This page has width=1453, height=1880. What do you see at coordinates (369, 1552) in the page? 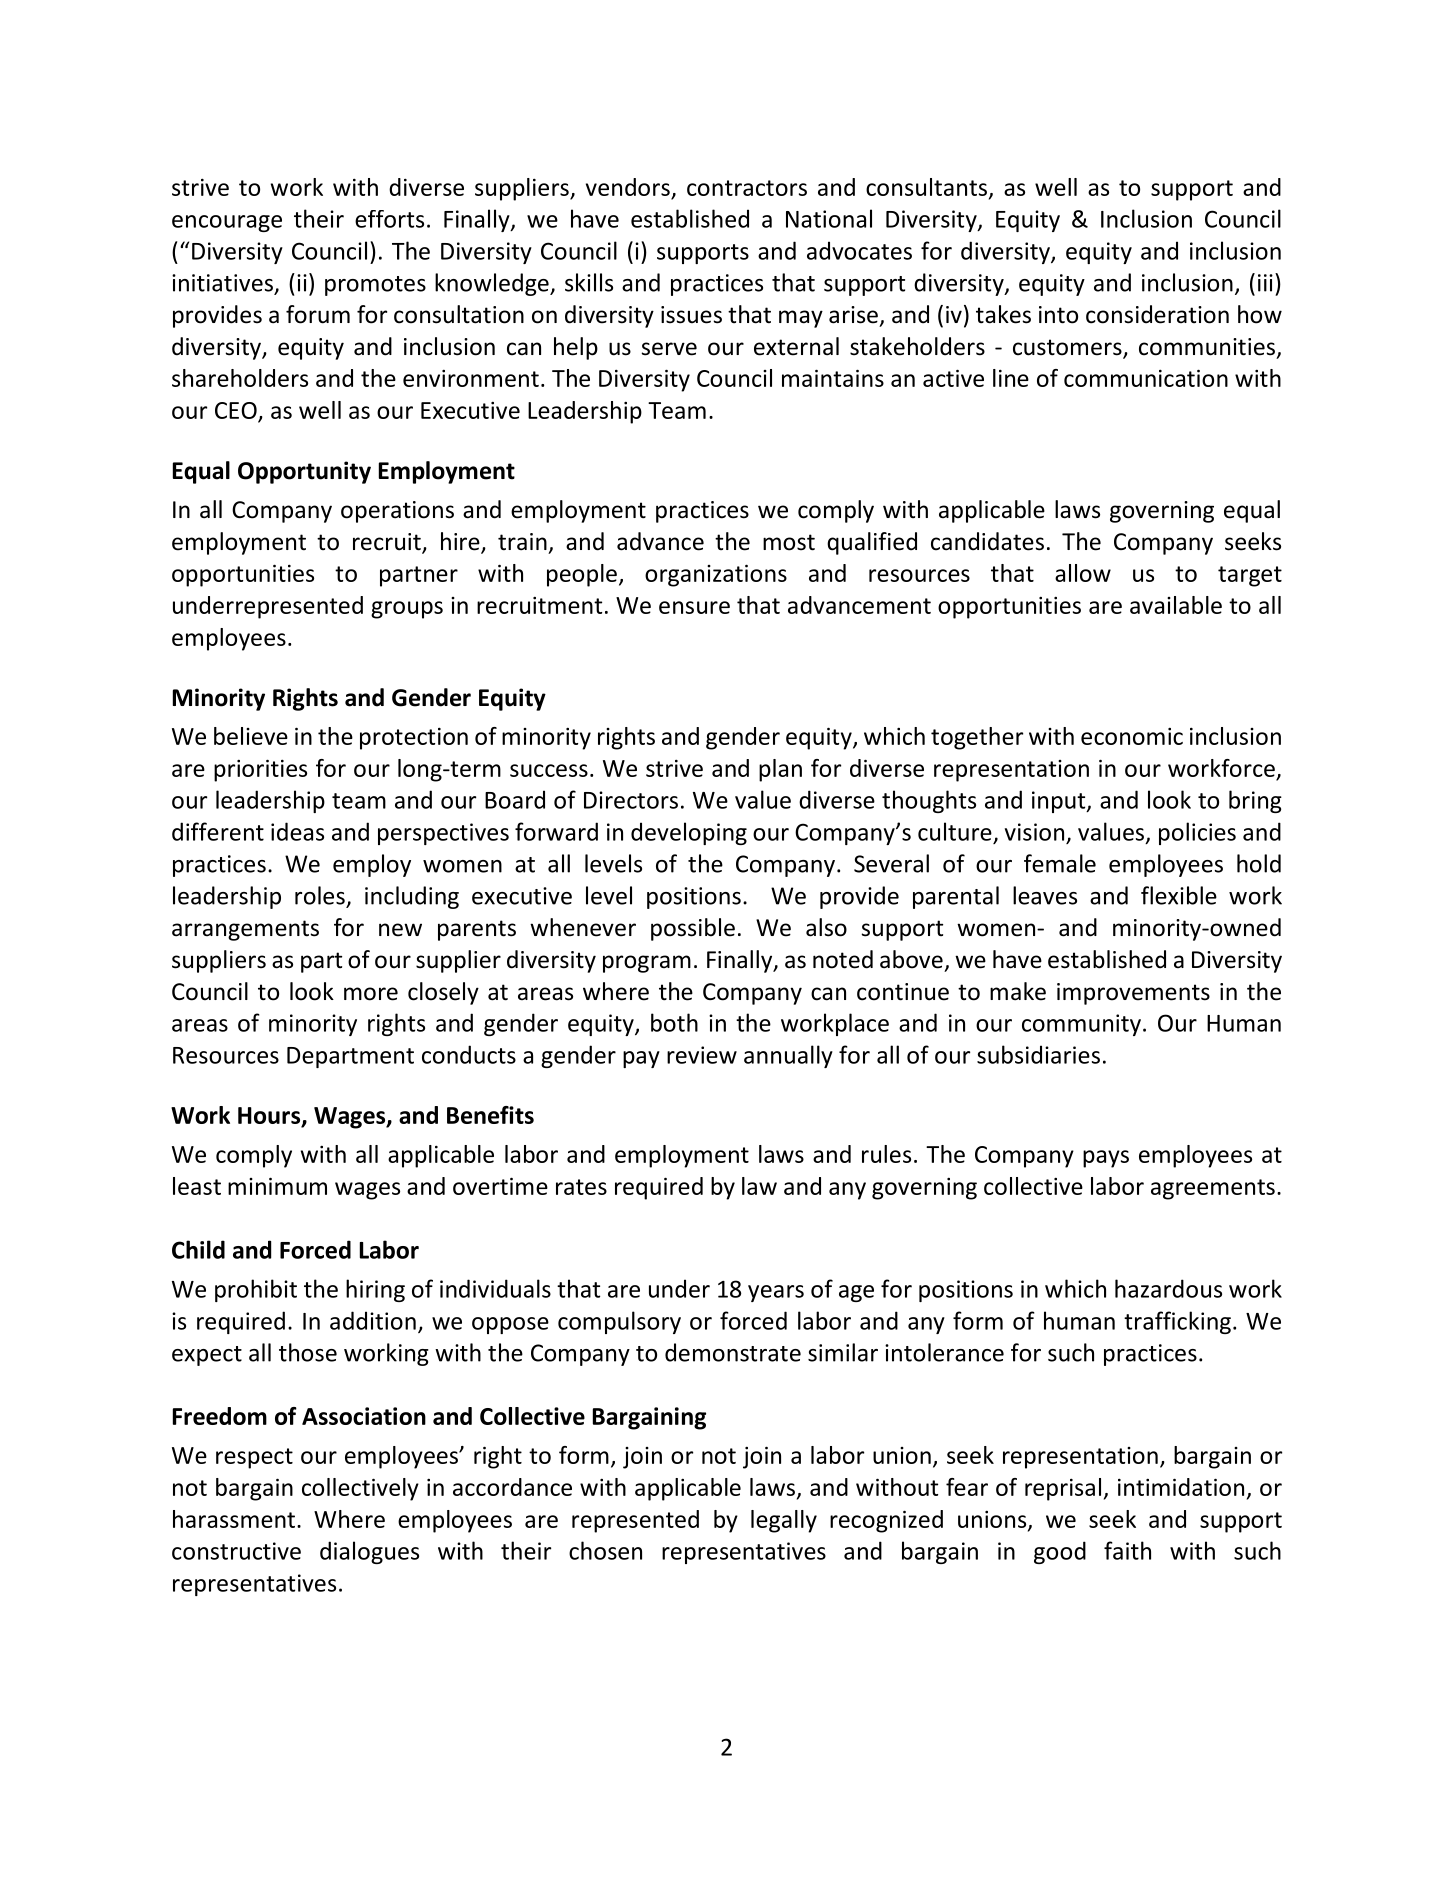
I see `dialogues` at bounding box center [369, 1552].
